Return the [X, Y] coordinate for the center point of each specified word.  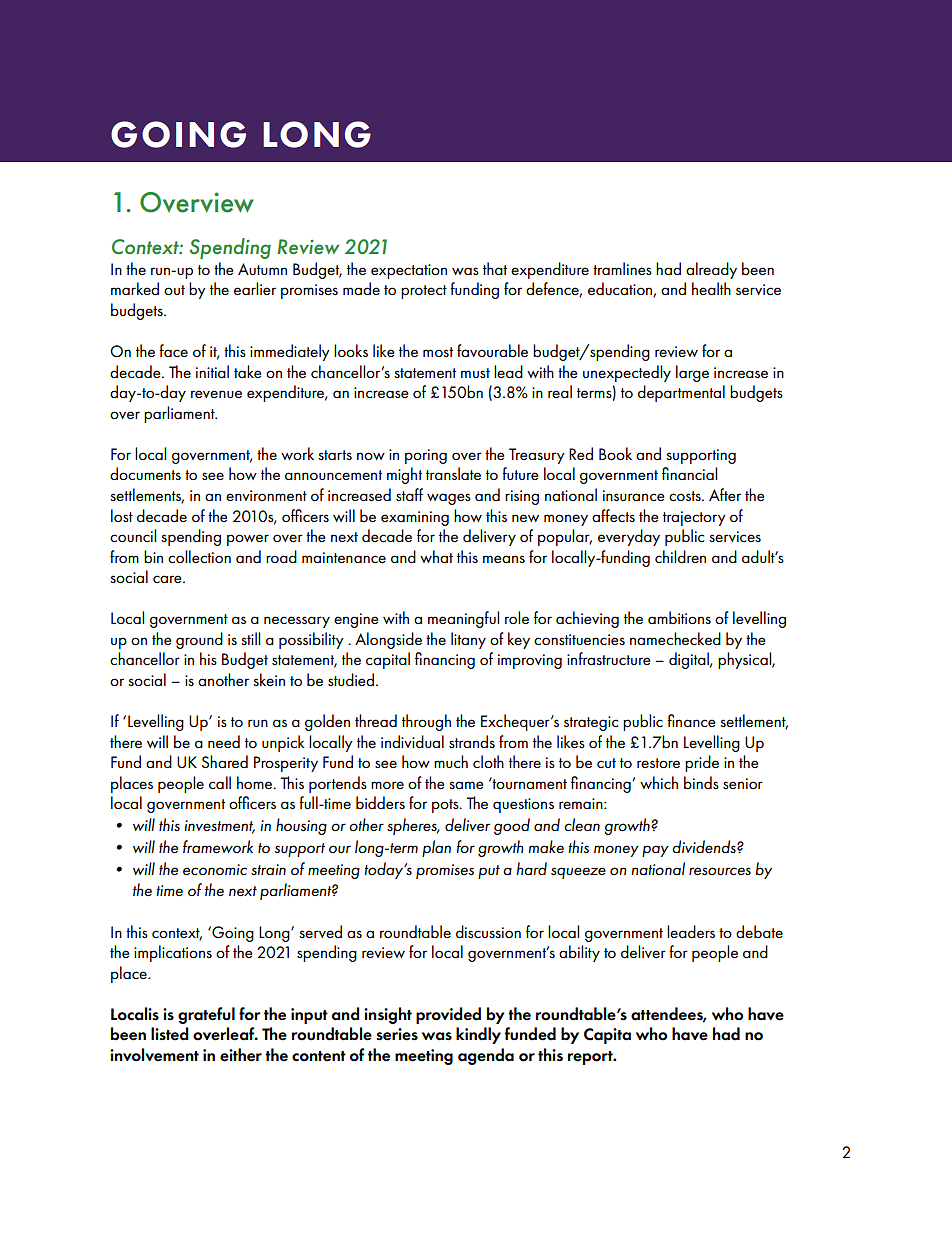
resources [720, 871]
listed [170, 1034]
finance [691, 720]
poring [426, 456]
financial [689, 473]
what [436, 556]
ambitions [679, 617]
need [224, 741]
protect [424, 292]
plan [436, 848]
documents [145, 473]
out [174, 290]
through [426, 722]
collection [199, 556]
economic [215, 869]
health [711, 288]
